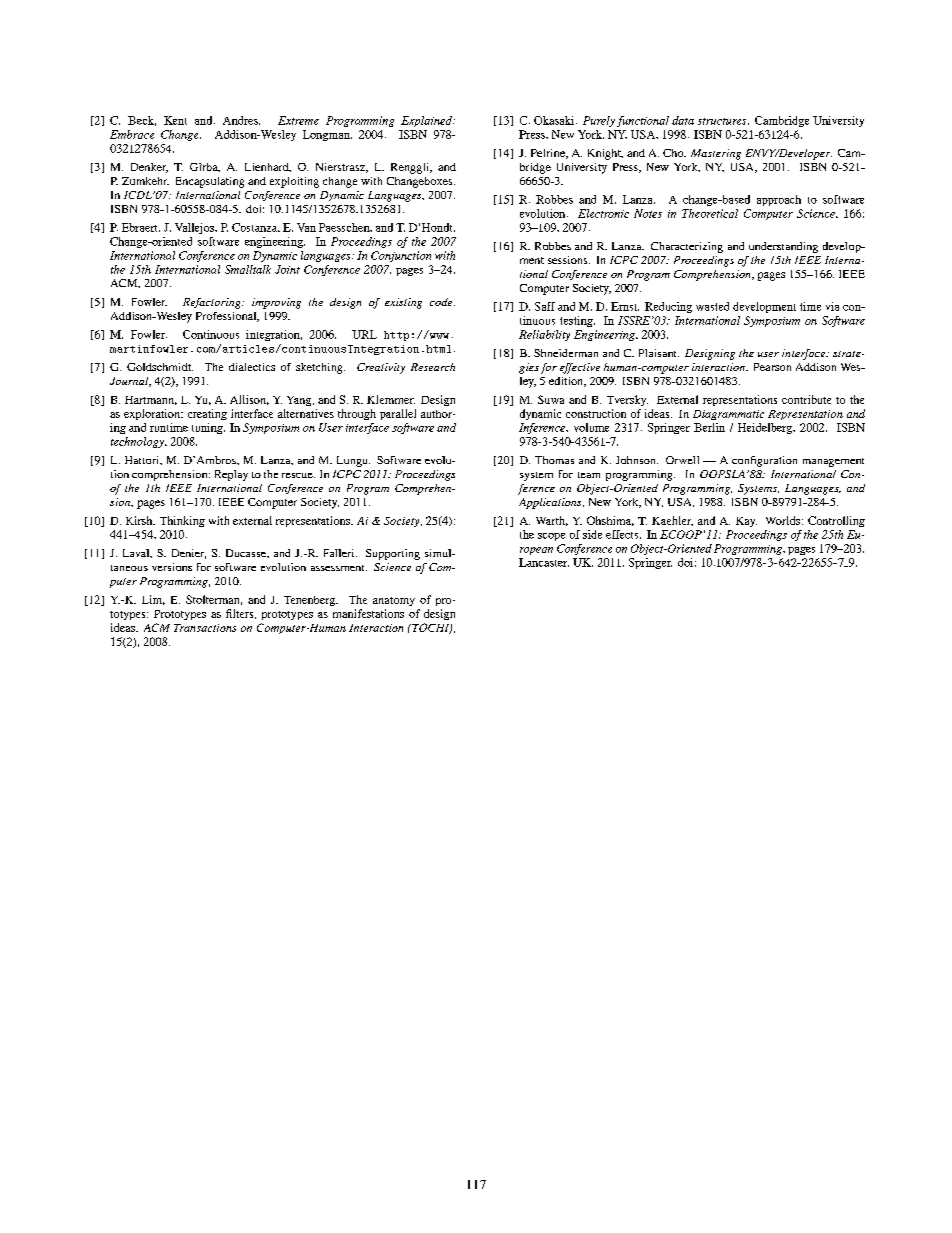 The height and width of the document is (1233, 952). I want to click on Kent, so click(175, 120).
